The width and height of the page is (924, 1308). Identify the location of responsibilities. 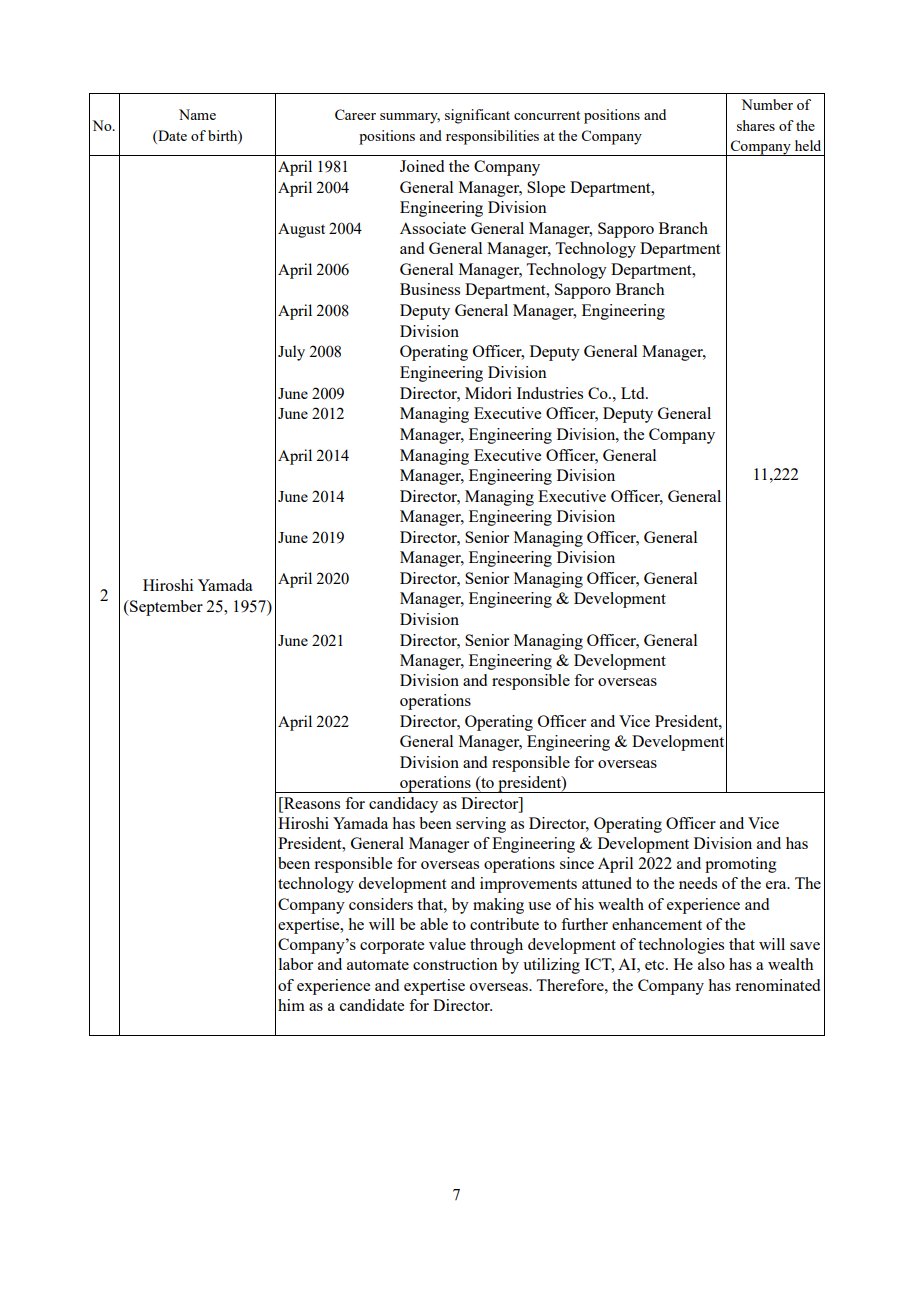
(492, 137).
